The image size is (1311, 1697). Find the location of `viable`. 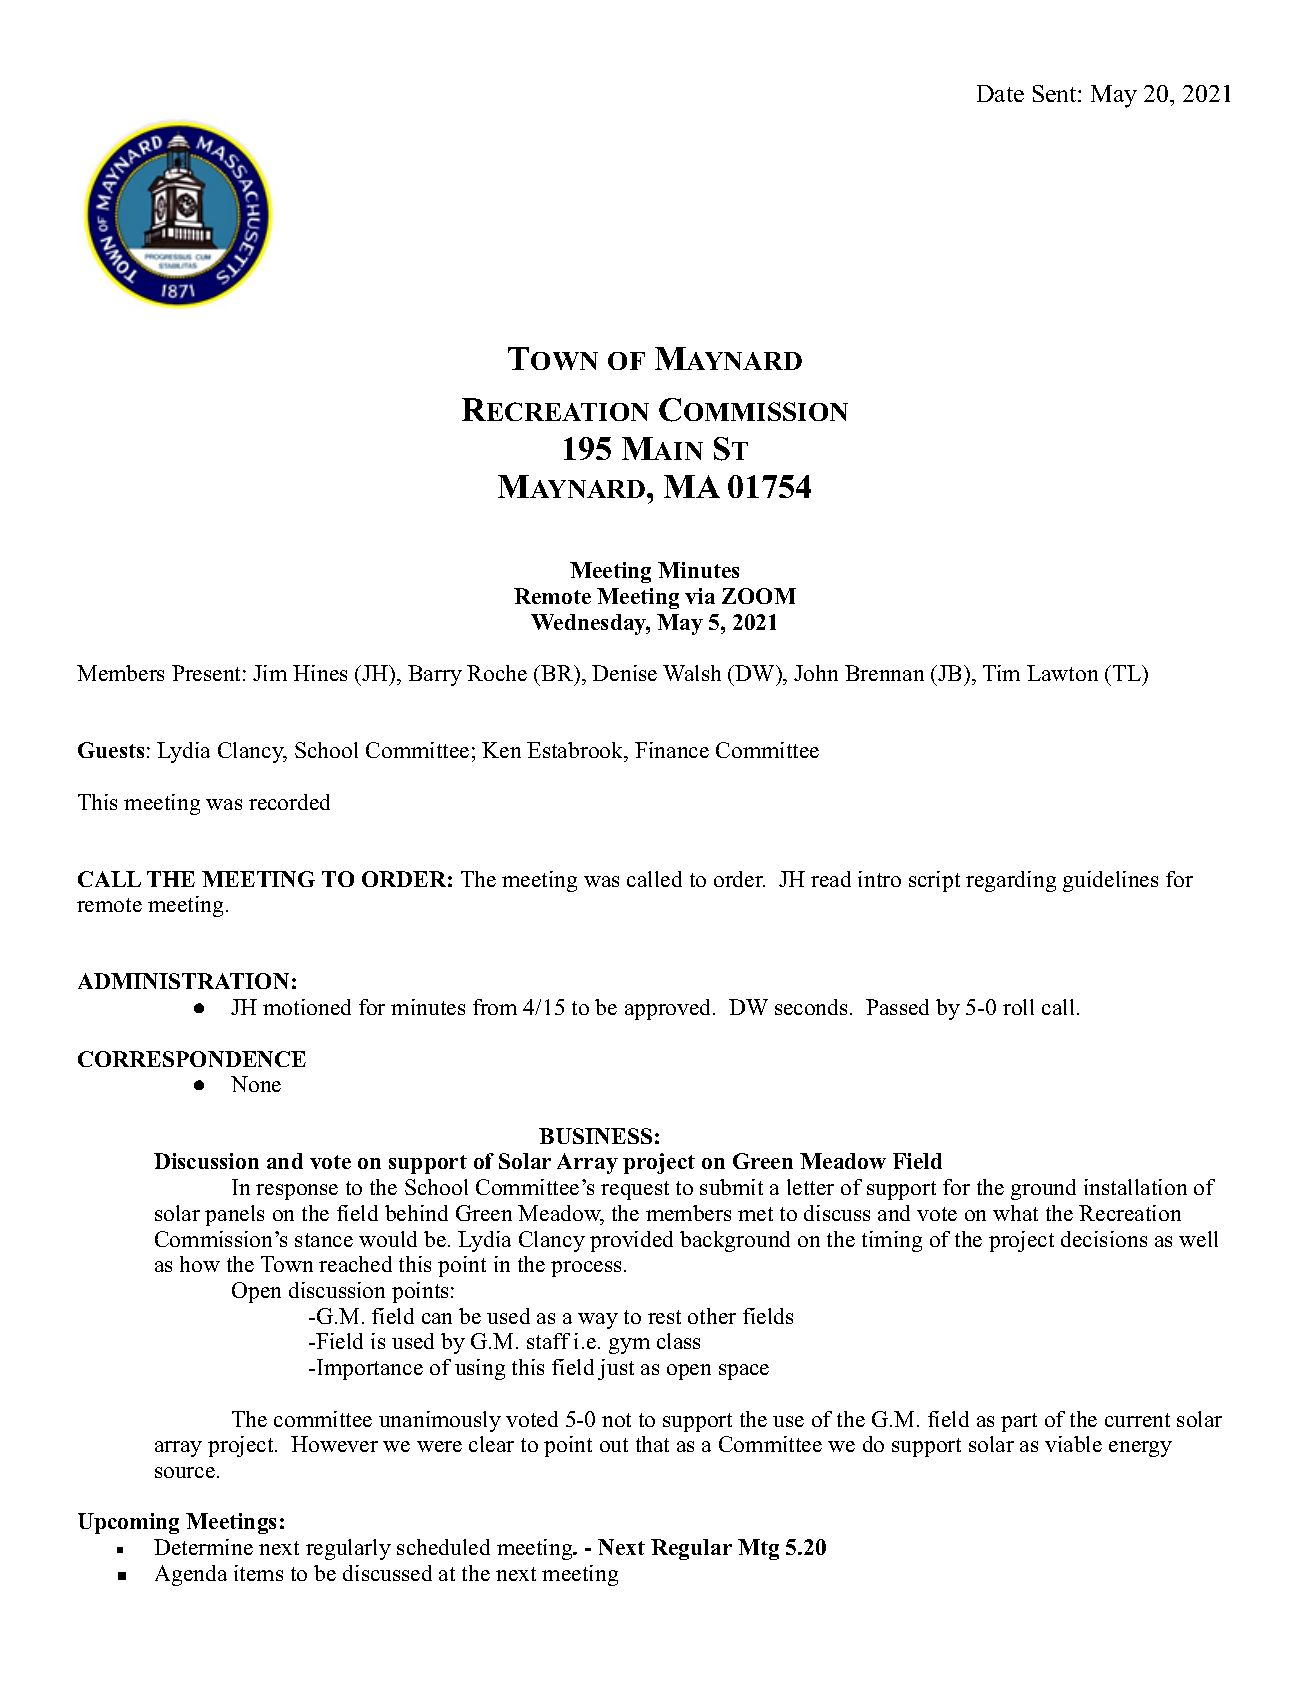

viable is located at coordinates (1073, 1444).
